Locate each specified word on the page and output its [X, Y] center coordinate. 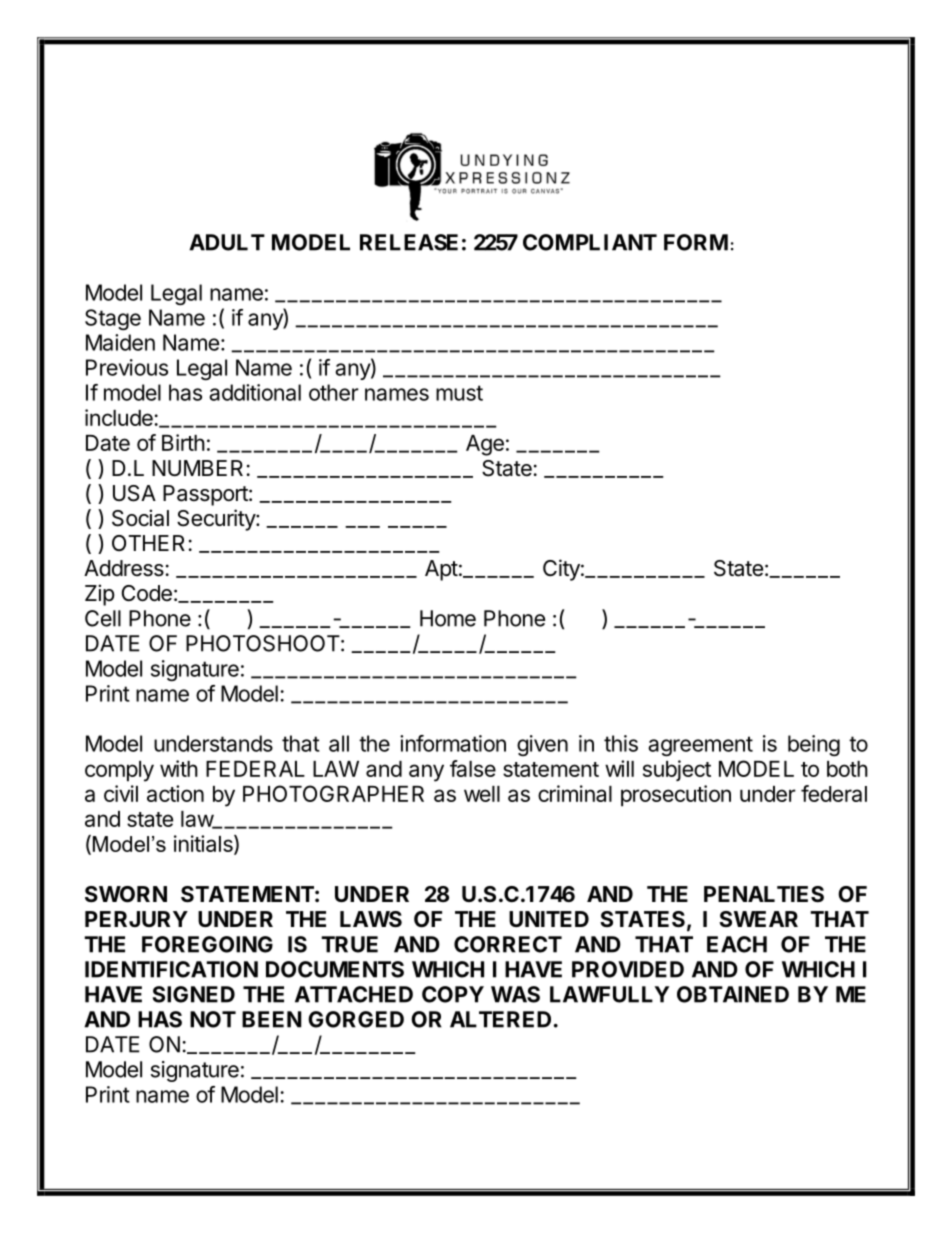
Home [448, 618]
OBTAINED [733, 994]
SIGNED [194, 994]
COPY [453, 994]
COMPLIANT [590, 242]
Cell [103, 618]
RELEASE [409, 242]
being [814, 745]
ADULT [227, 242]
